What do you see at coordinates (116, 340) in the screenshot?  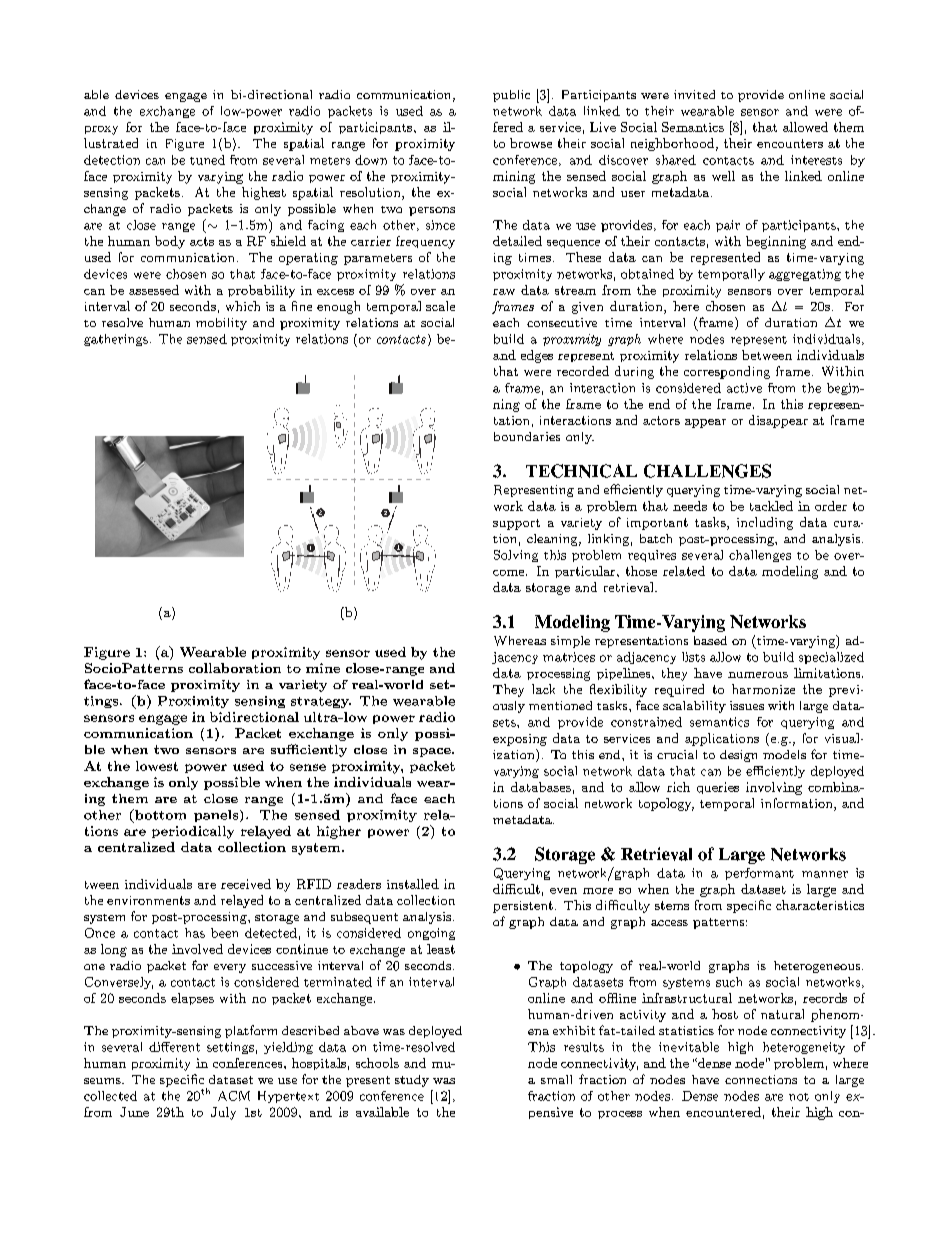 I see `gatherings` at bounding box center [116, 340].
